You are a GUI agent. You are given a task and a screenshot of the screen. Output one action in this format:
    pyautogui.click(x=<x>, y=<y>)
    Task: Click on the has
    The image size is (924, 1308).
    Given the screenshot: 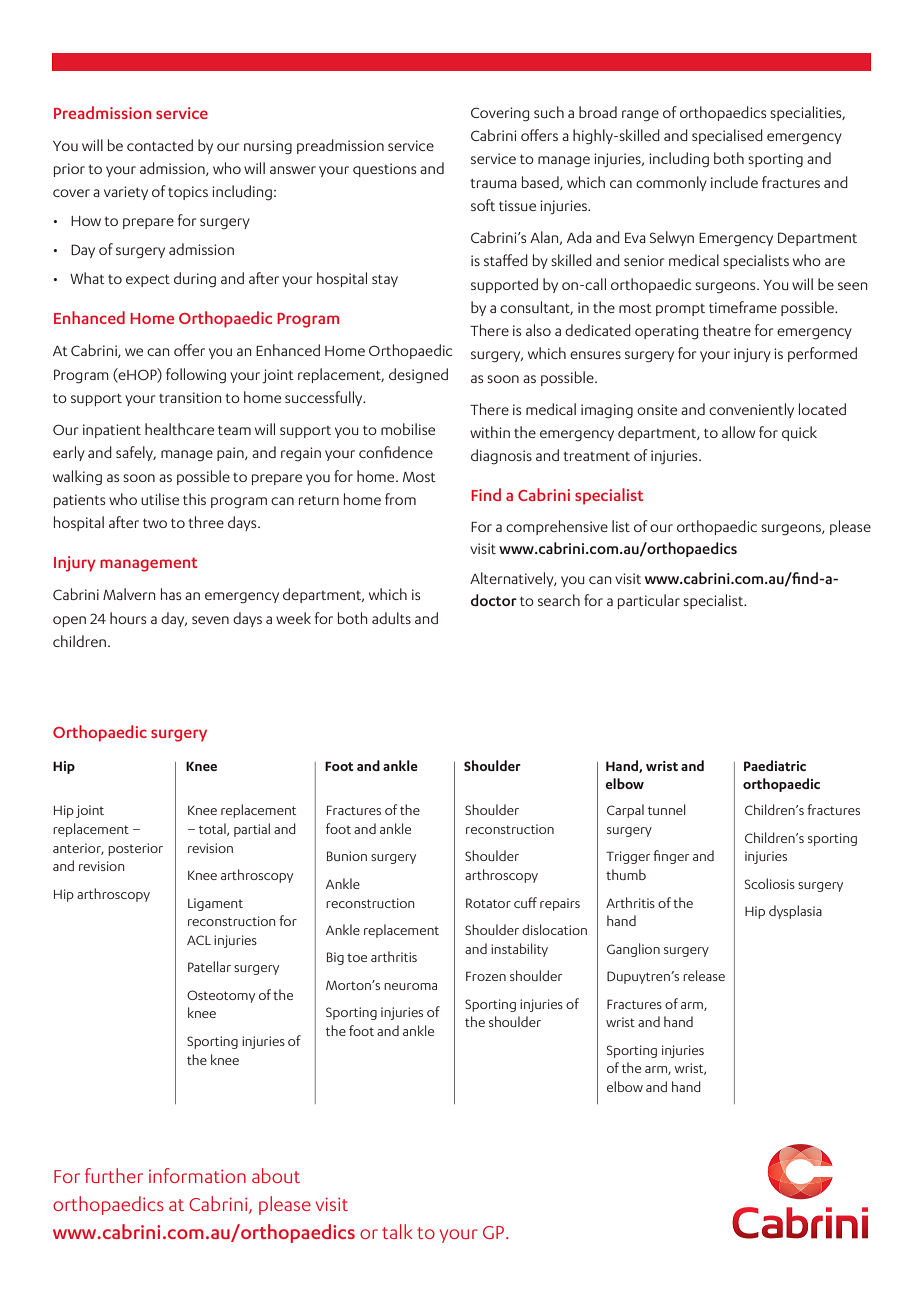 What is the action you would take?
    pyautogui.click(x=171, y=594)
